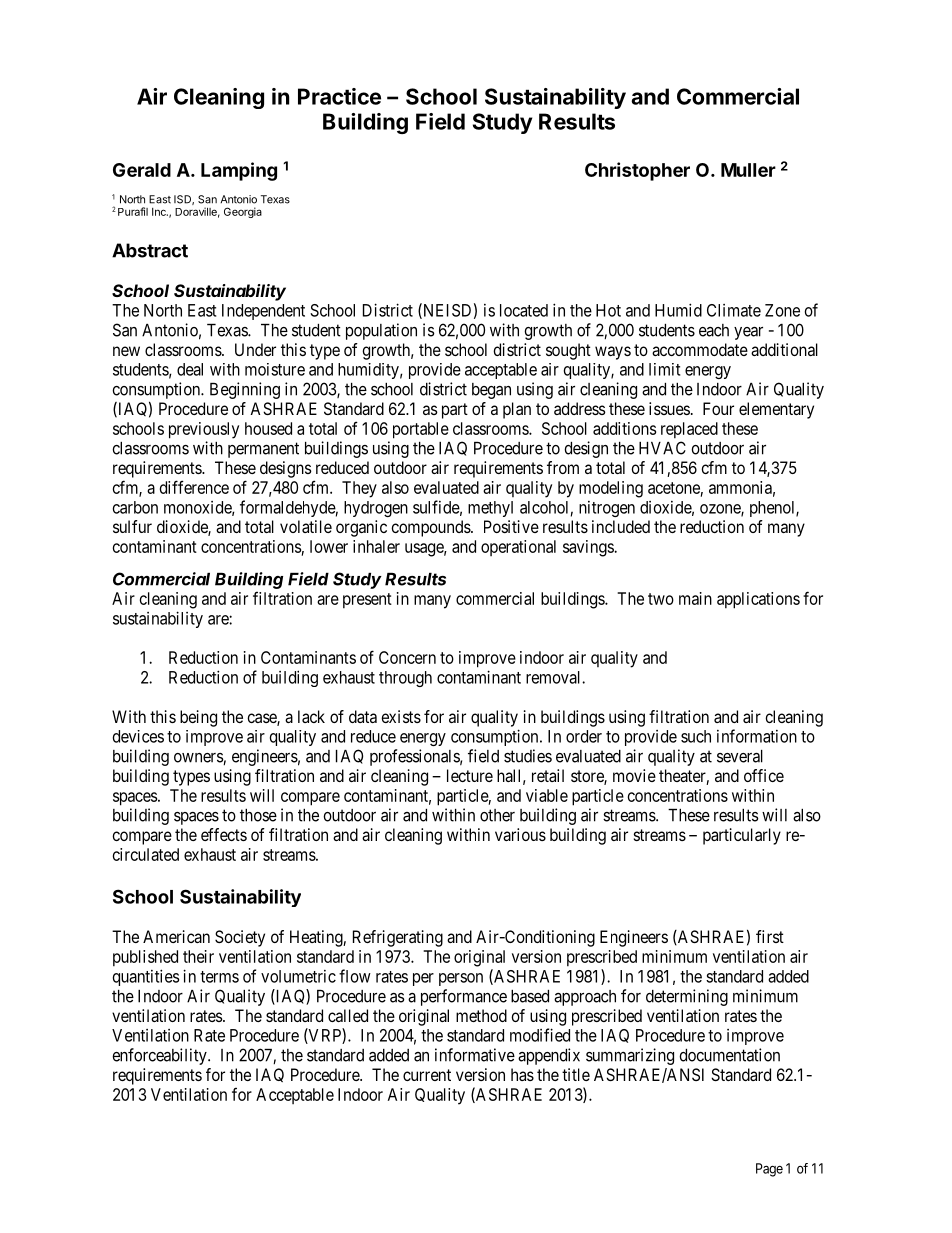 This page has height=1233, width=952. I want to click on Four, so click(718, 408).
